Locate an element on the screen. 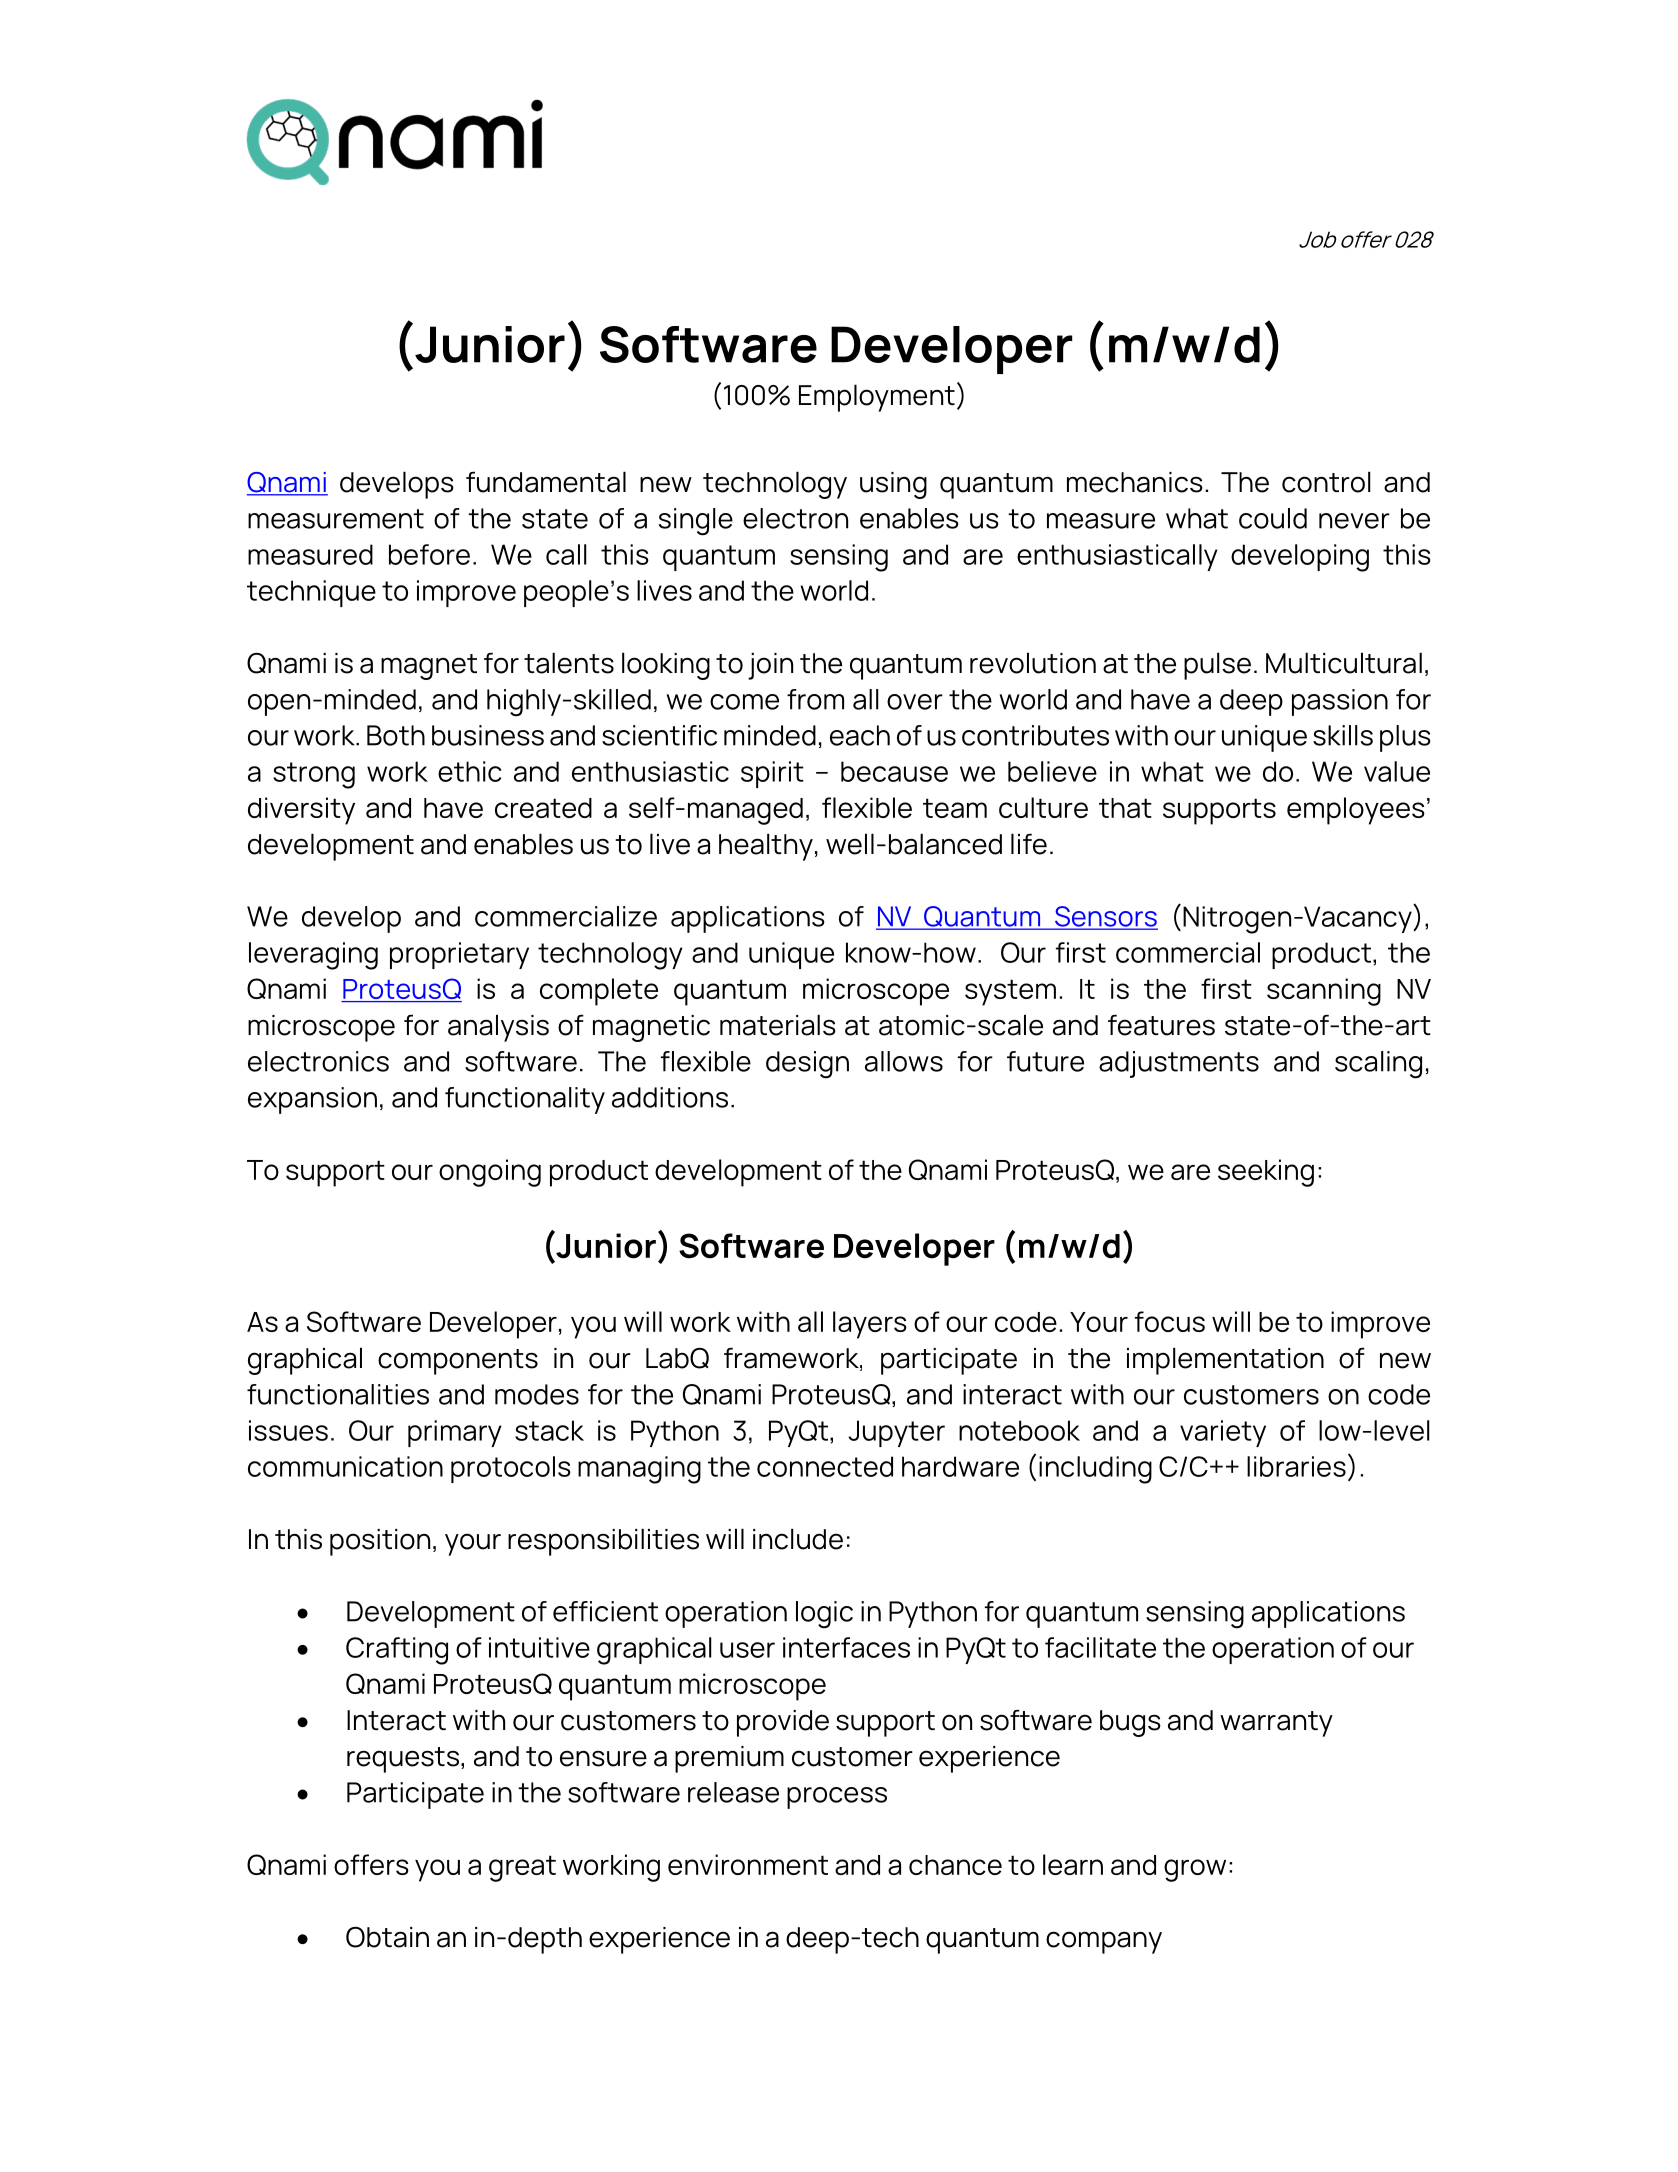  fundamental is located at coordinates (546, 482).
